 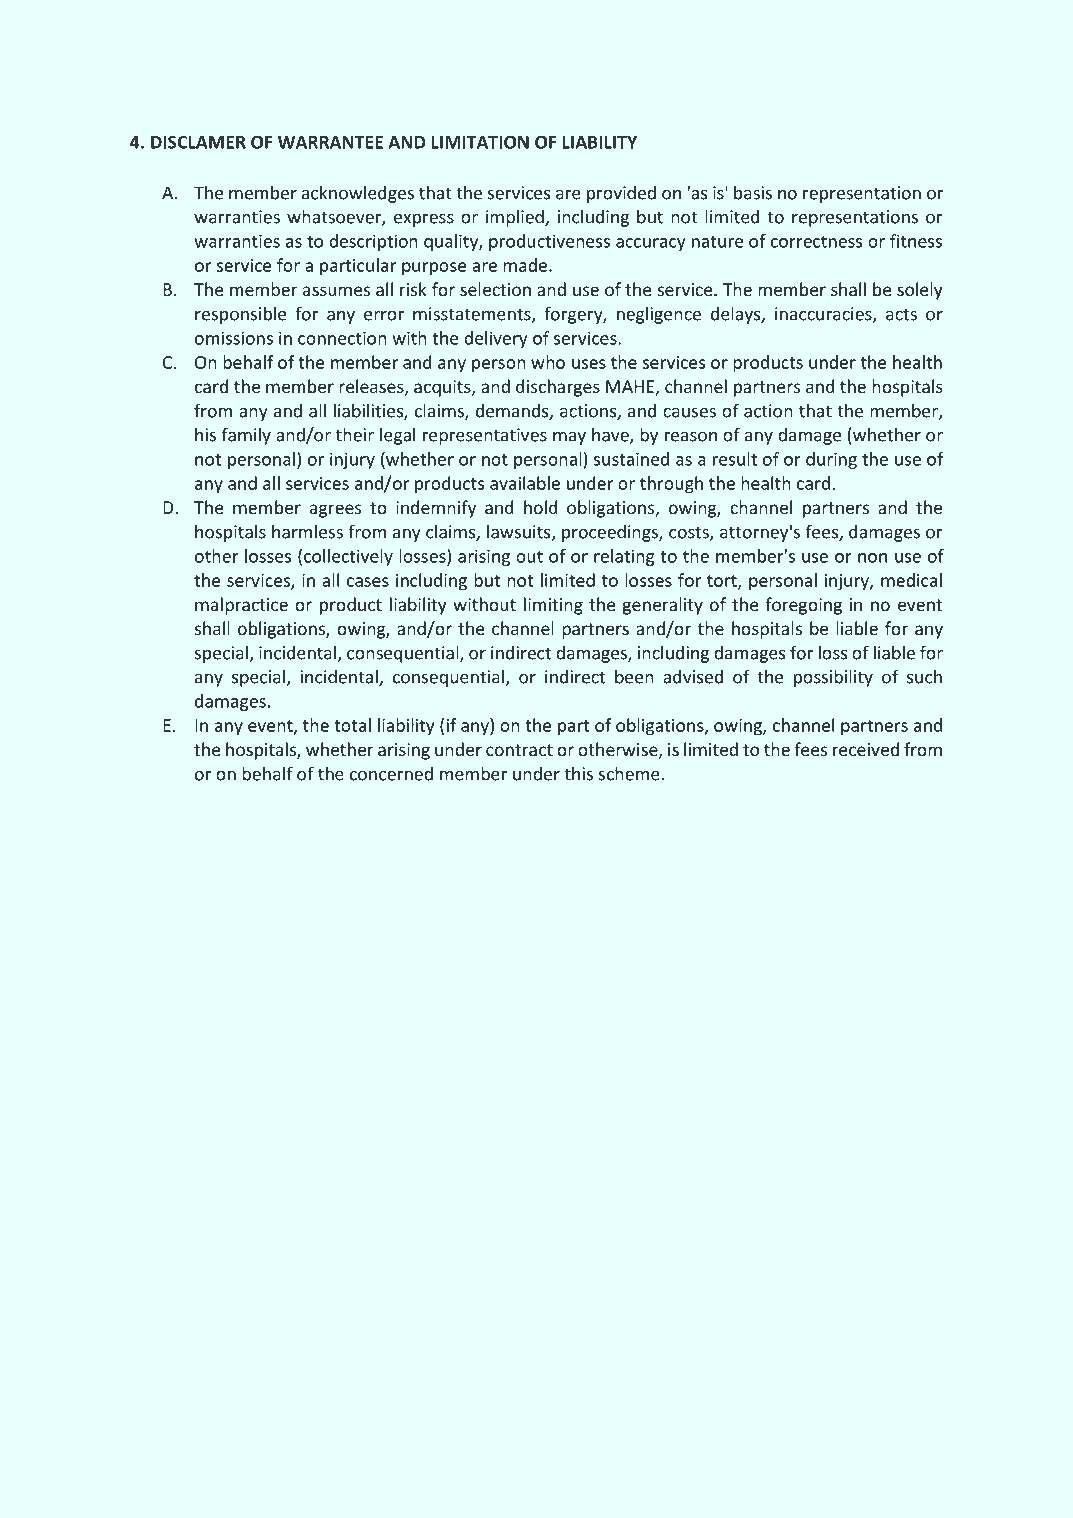 I want to click on total, so click(x=352, y=725).
